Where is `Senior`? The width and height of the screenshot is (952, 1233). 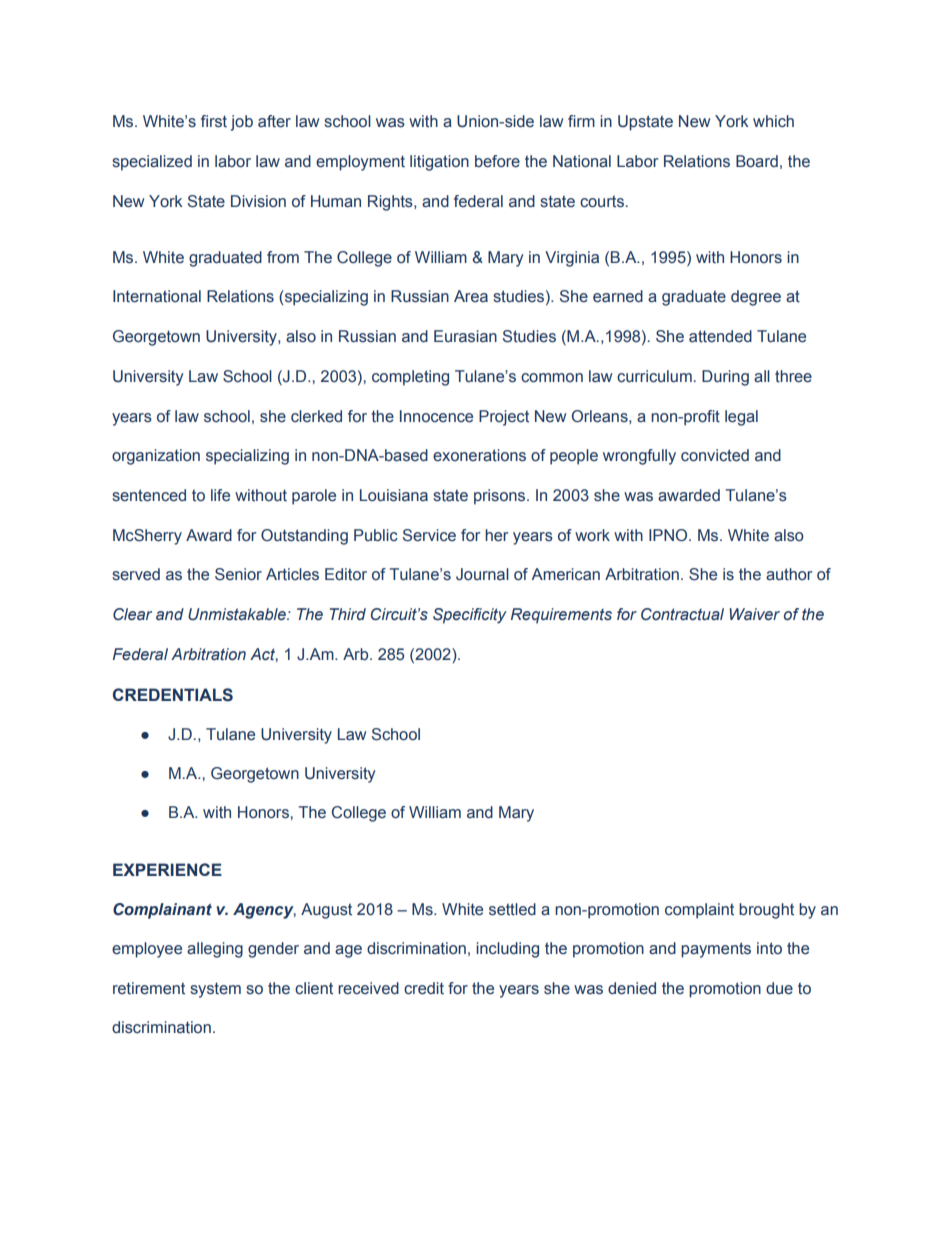 Senior is located at coordinates (238, 574).
